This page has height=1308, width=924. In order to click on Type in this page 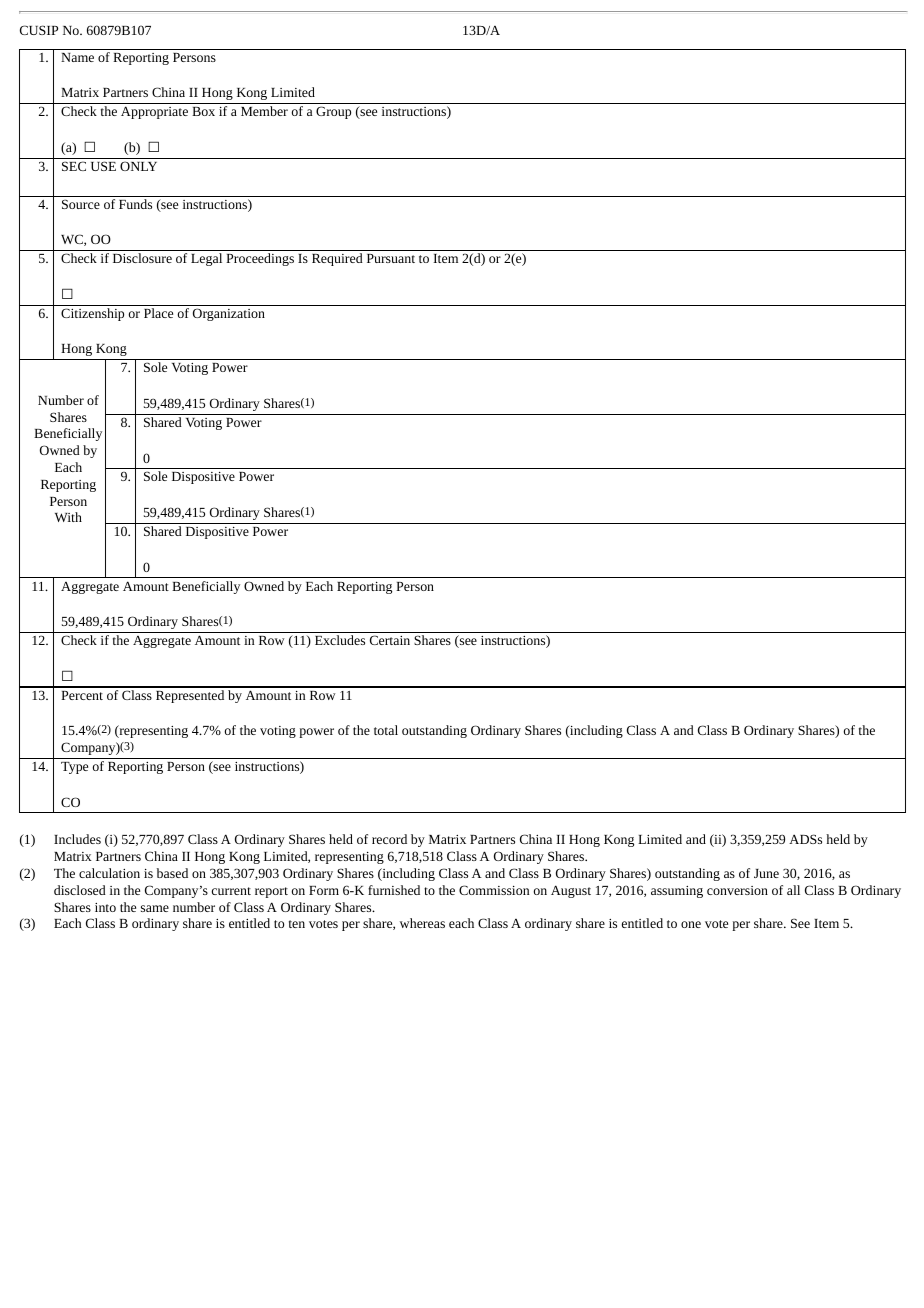, I will do `click(74, 768)`.
